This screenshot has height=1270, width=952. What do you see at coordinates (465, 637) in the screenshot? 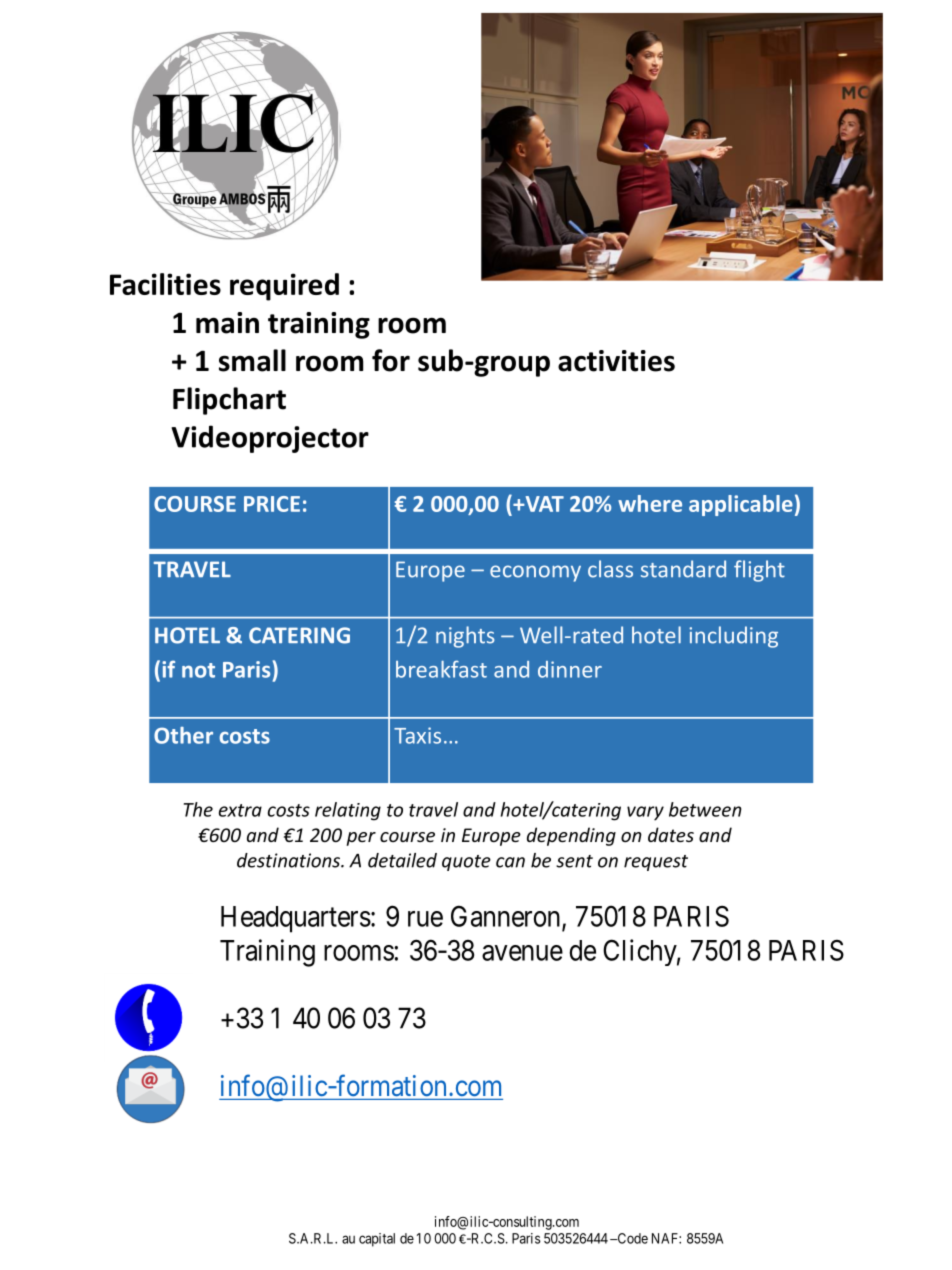
I see `nights` at bounding box center [465, 637].
